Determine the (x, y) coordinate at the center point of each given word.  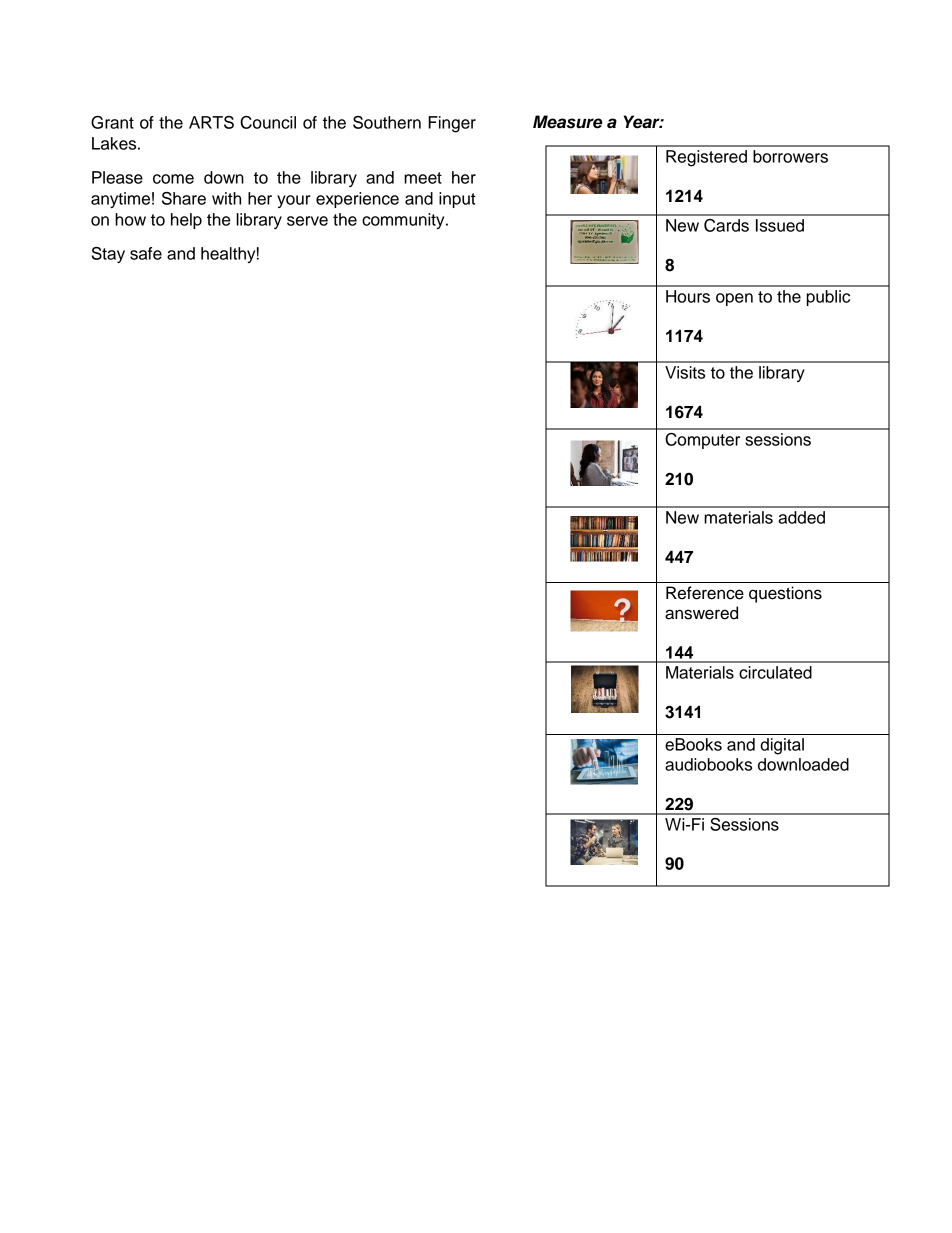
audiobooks (708, 764)
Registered (706, 158)
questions (785, 594)
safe (146, 253)
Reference (705, 593)
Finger (452, 124)
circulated (775, 672)
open (734, 299)
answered (701, 613)
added (801, 517)
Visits (685, 372)
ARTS (211, 122)
